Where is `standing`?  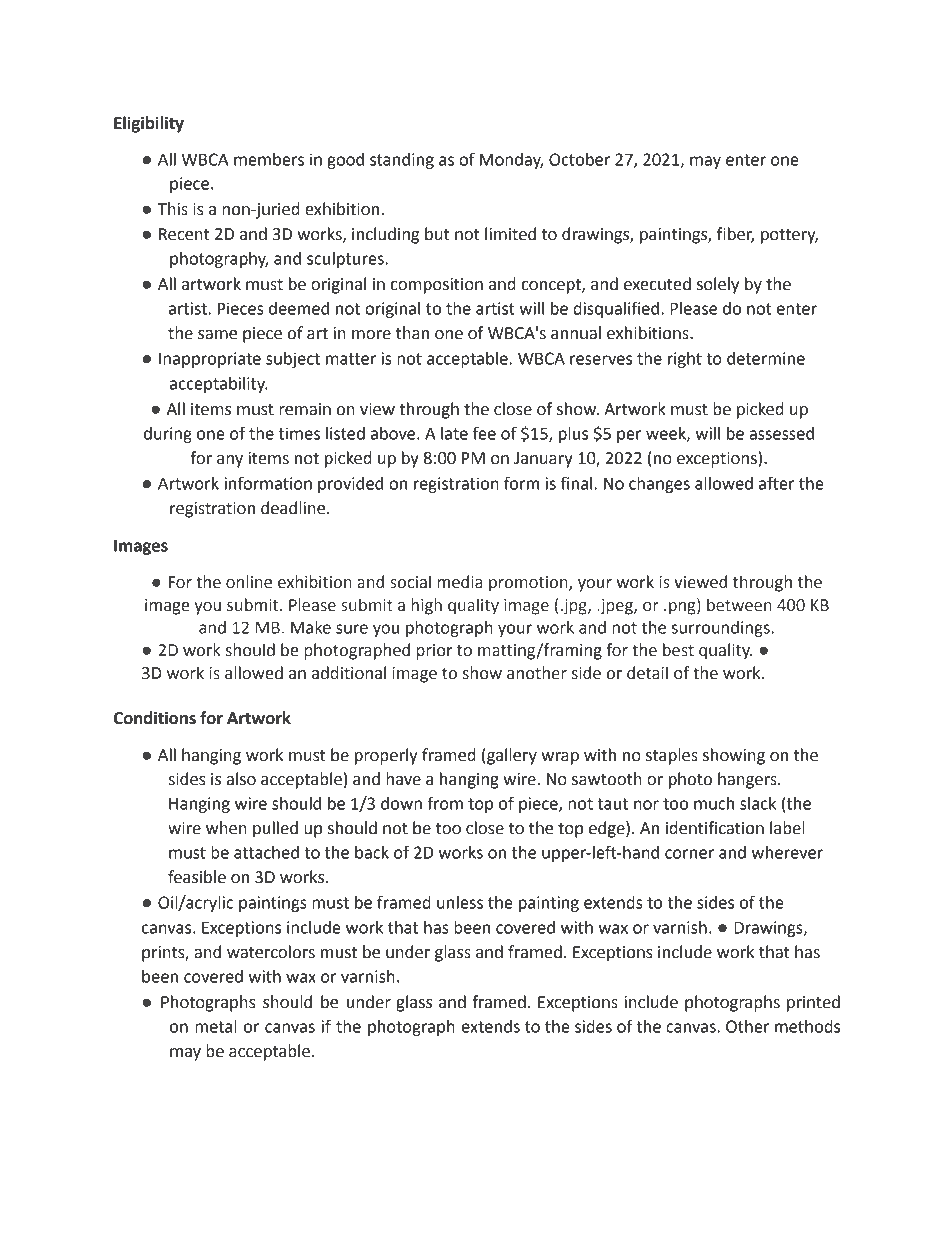 standing is located at coordinates (402, 161).
